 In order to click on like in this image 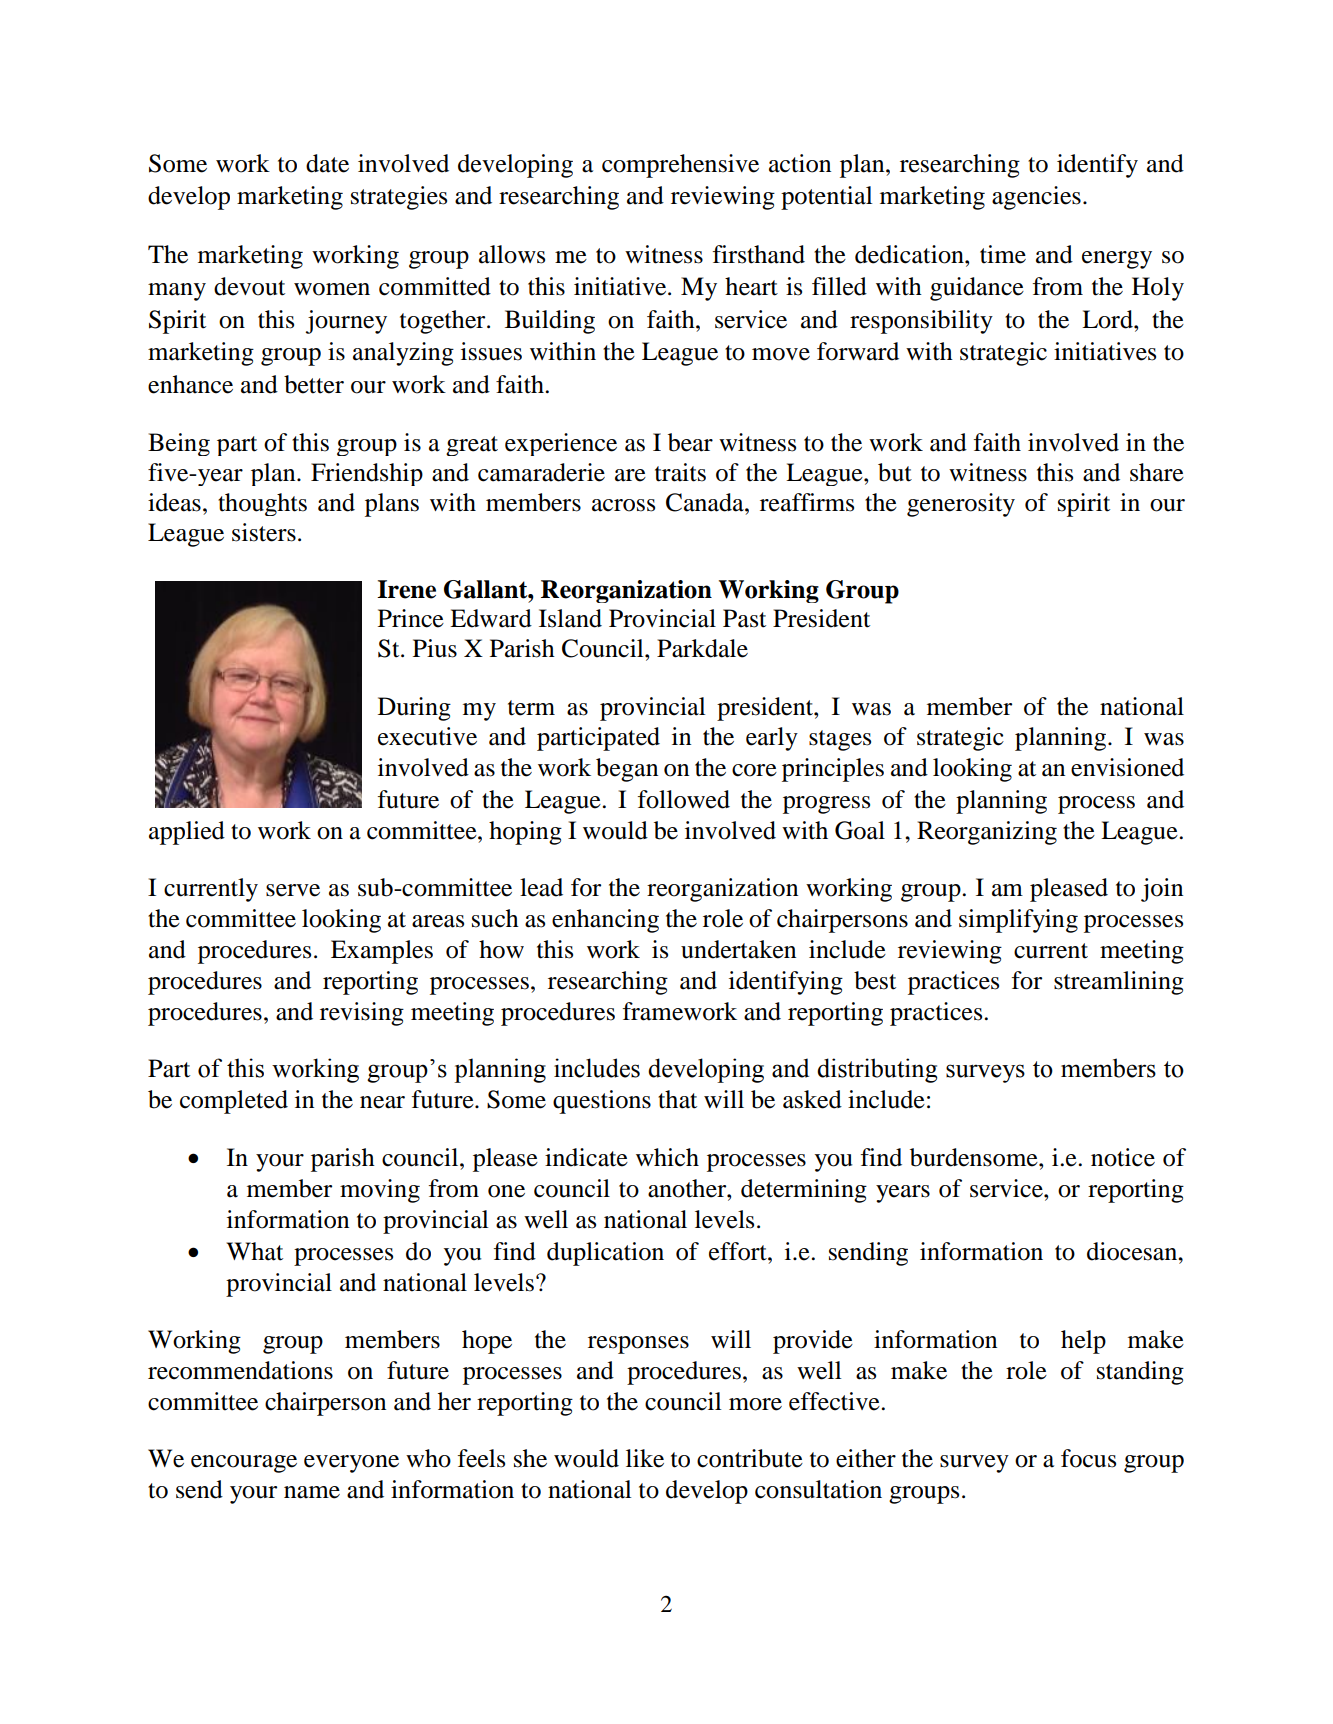, I will do `click(645, 1458)`.
